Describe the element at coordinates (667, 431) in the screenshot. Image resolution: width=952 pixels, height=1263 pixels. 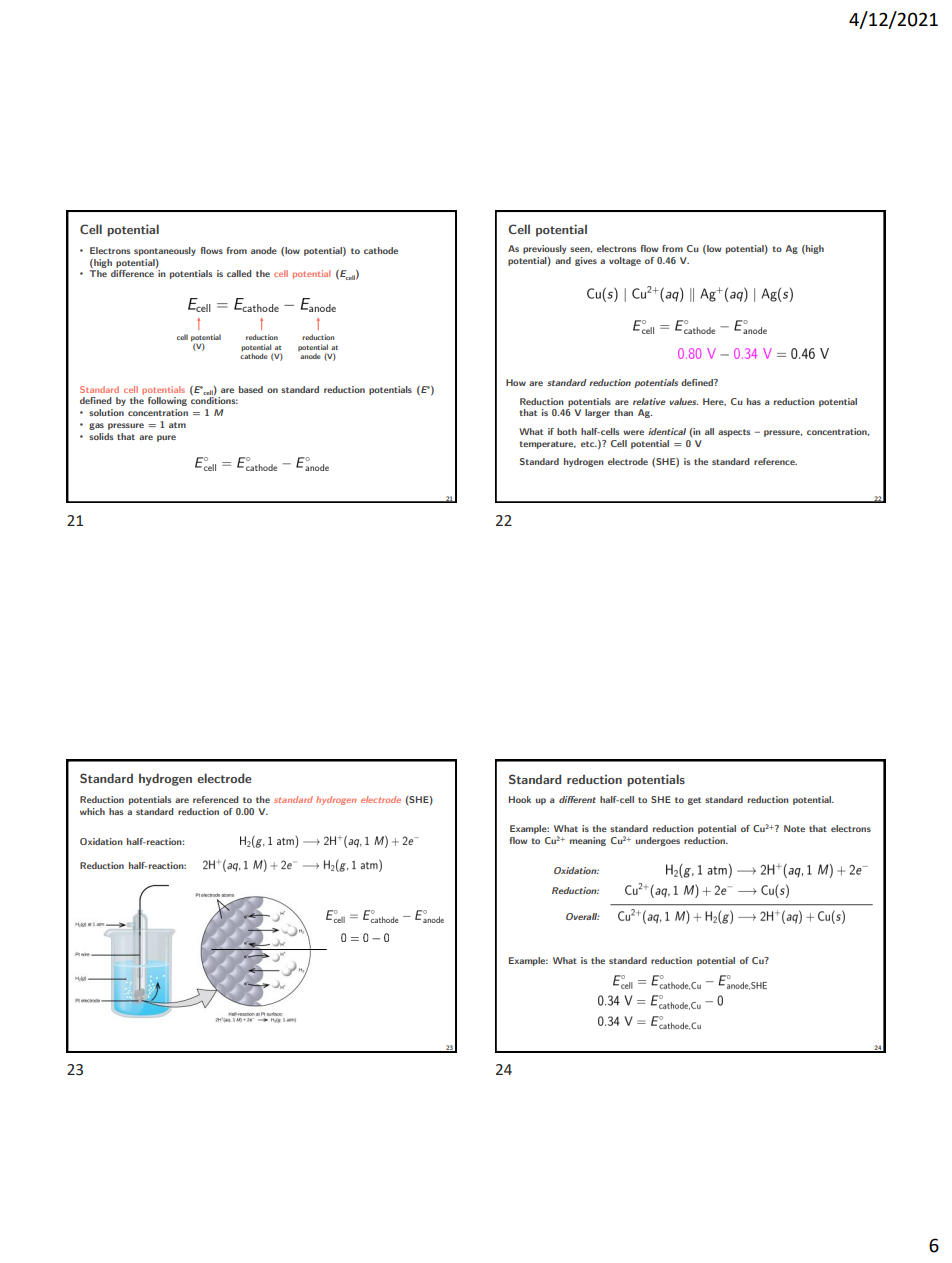
I see `identical` at that location.
